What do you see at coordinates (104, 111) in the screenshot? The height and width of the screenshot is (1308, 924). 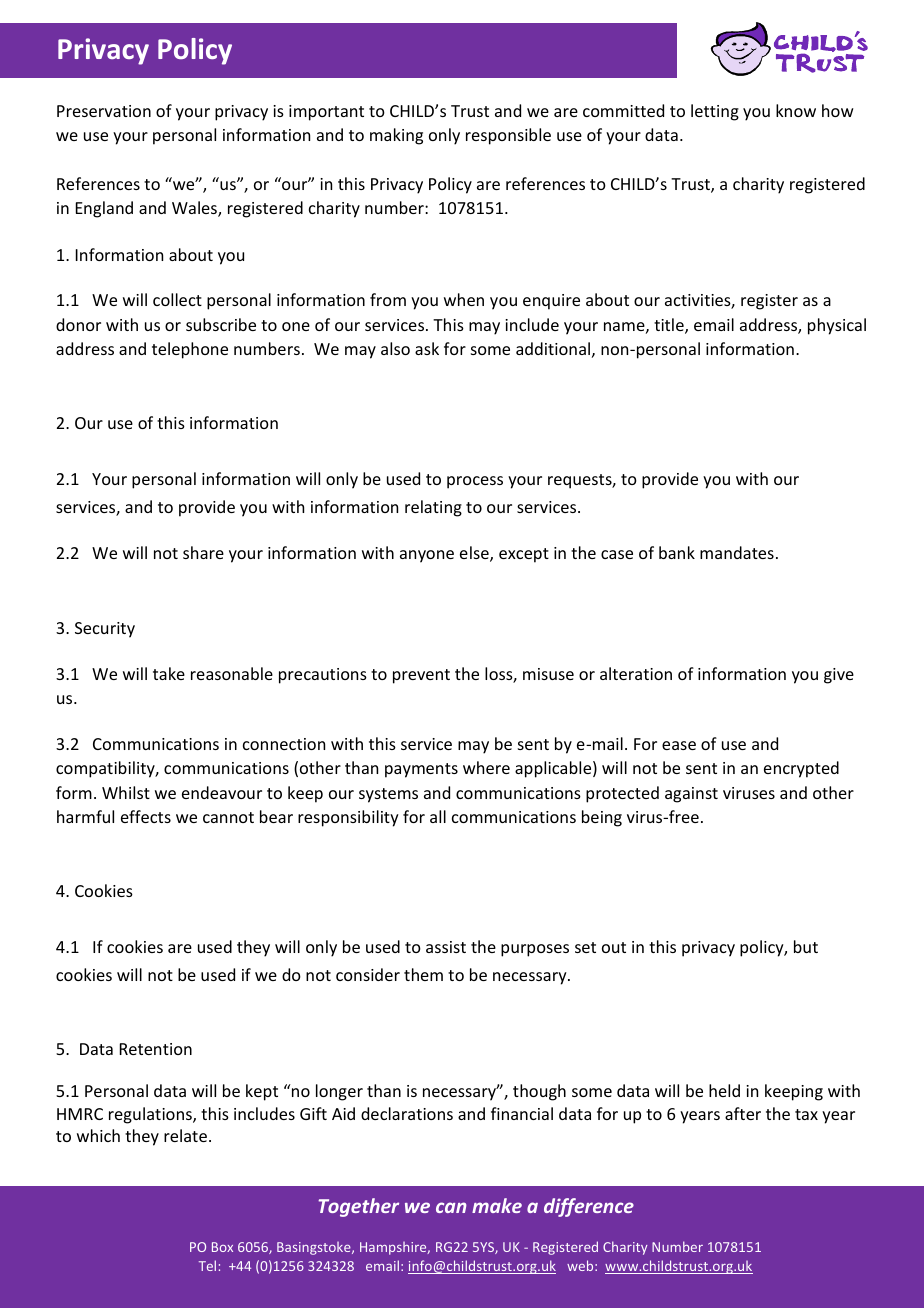 I see `Preservation` at bounding box center [104, 111].
